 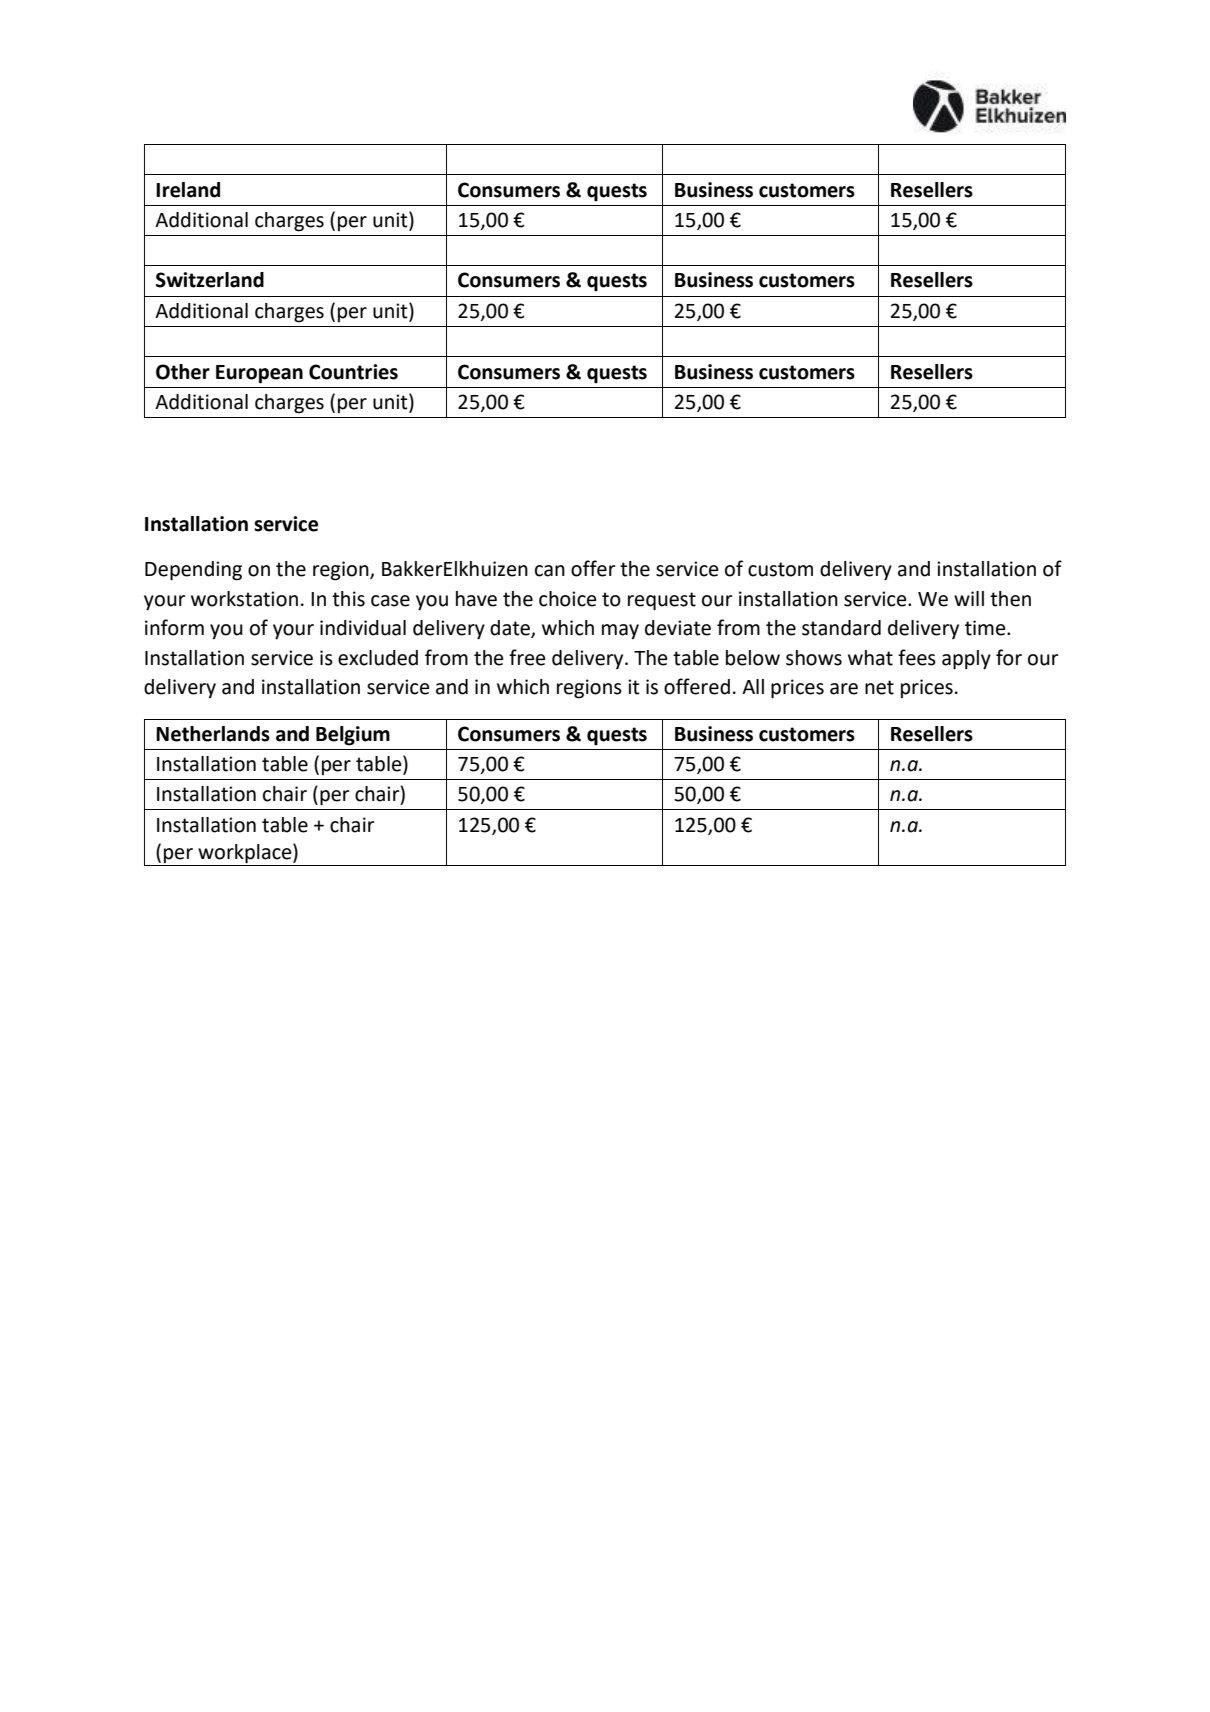 I want to click on European, so click(x=259, y=374).
